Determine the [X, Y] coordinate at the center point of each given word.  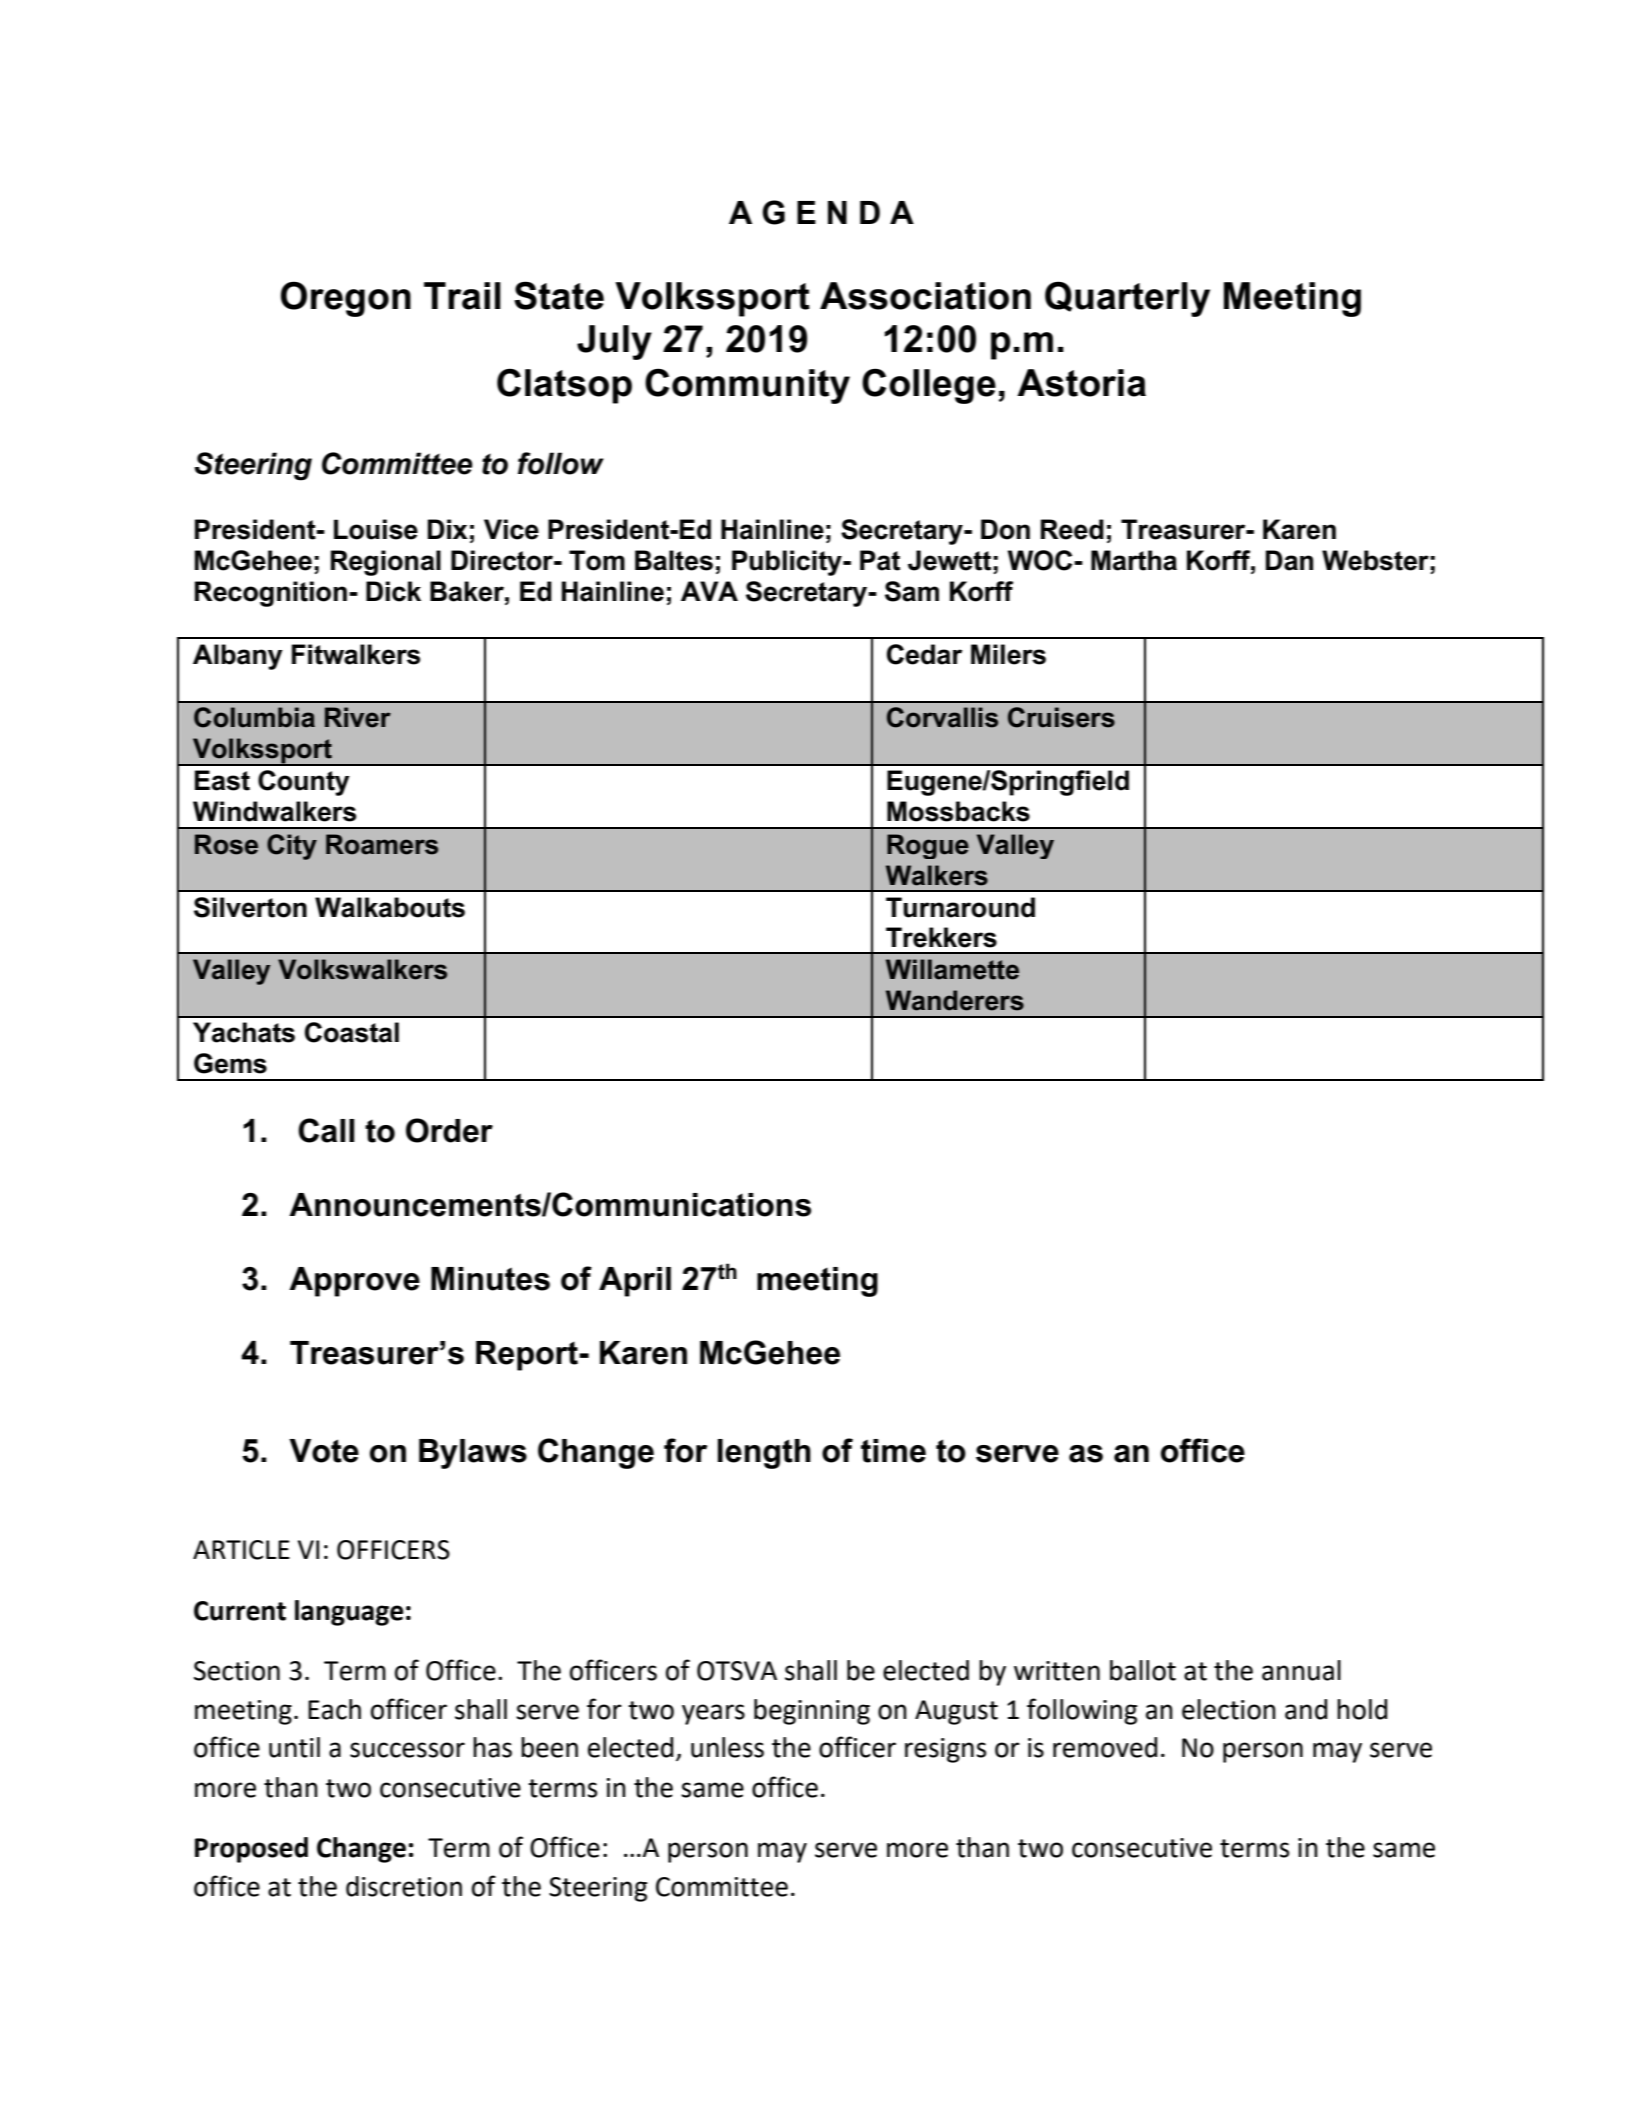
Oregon [346, 299]
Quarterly [1127, 299]
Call [326, 1130]
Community [747, 386]
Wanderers [955, 1000]
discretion [404, 1886]
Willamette [952, 969]
